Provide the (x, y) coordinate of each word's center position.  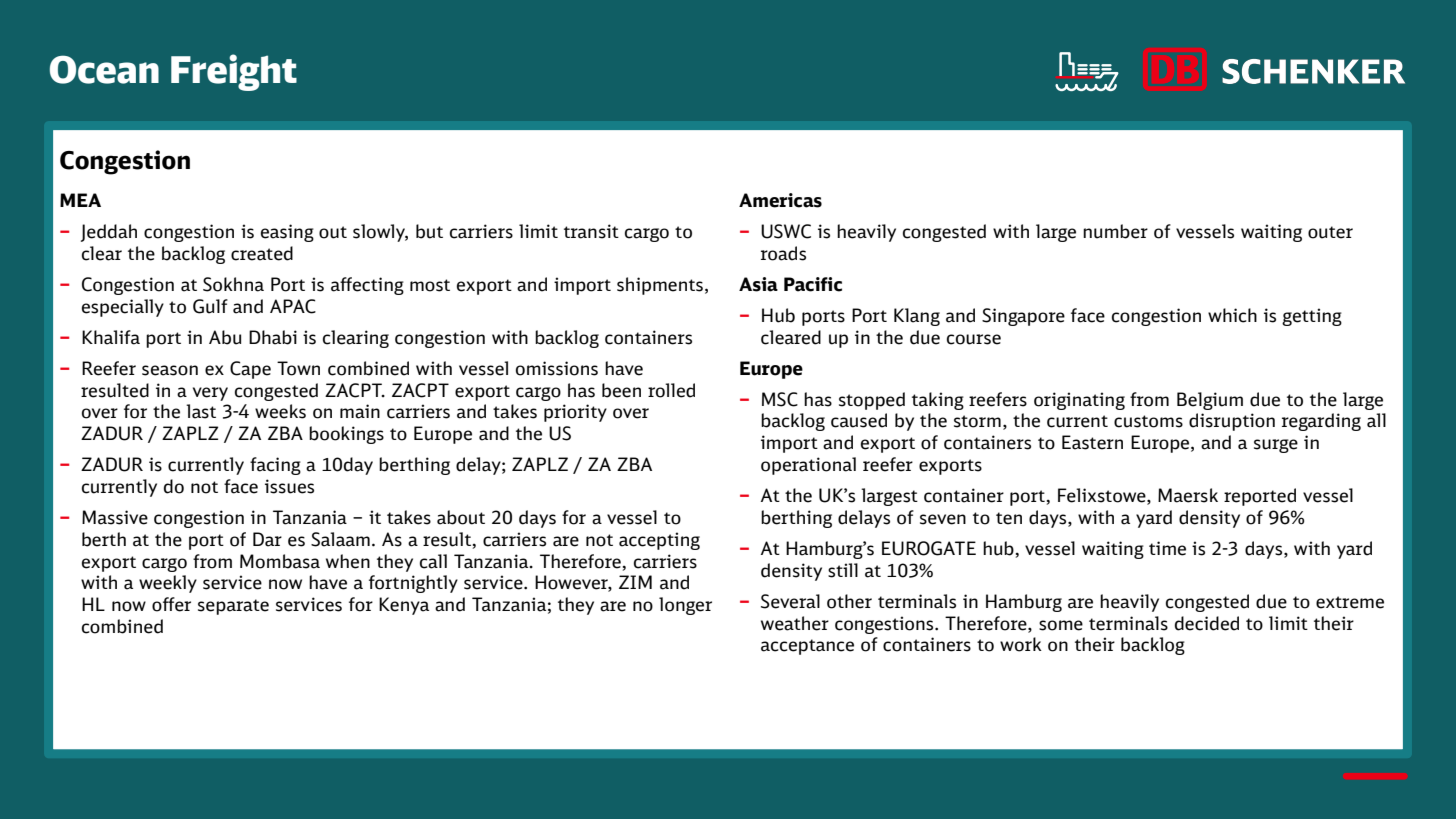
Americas (780, 200)
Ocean (104, 69)
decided (1207, 623)
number (1115, 231)
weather (795, 623)
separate (233, 607)
